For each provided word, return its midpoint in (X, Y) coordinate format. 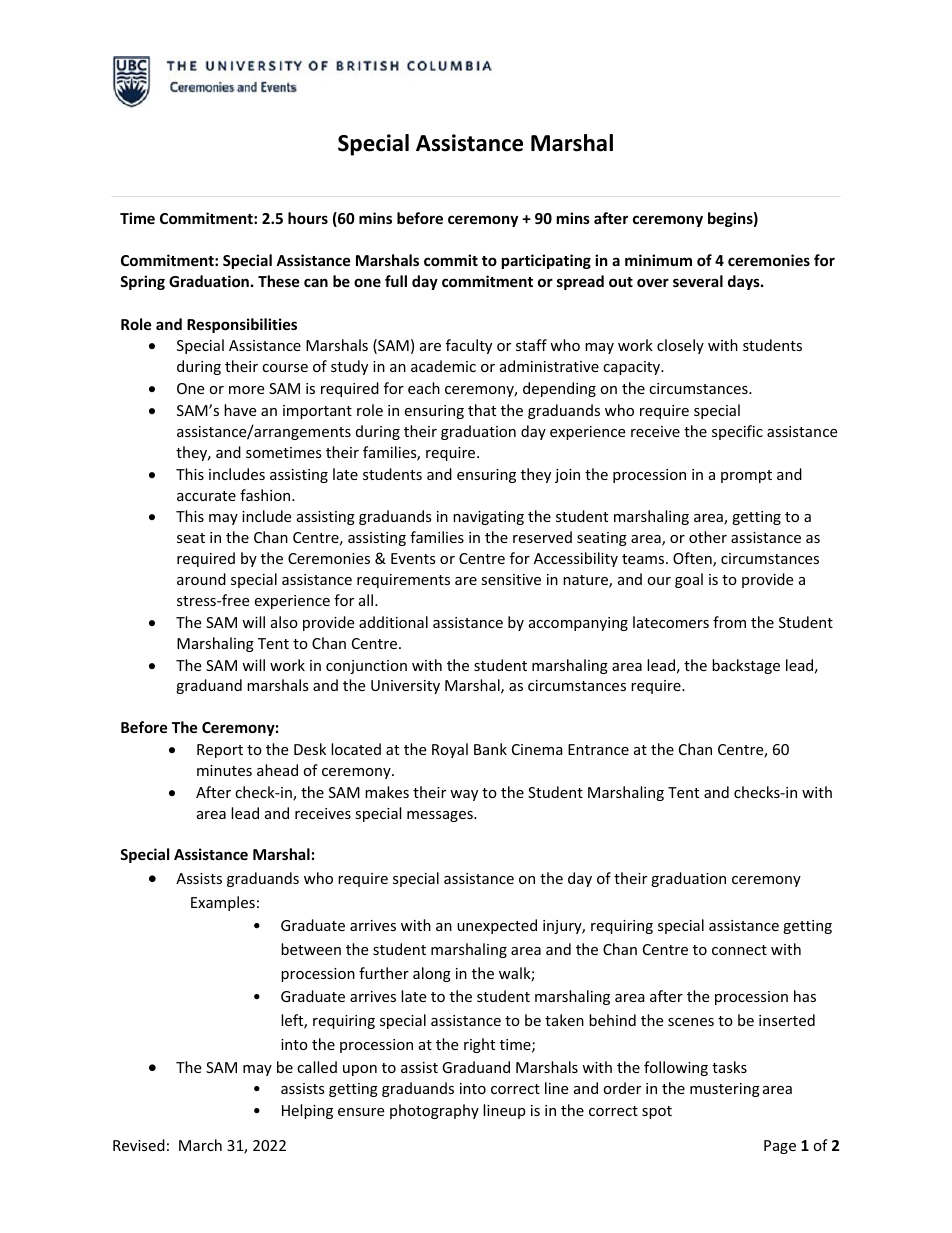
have (240, 410)
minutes (224, 770)
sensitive (511, 579)
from (729, 622)
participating (546, 261)
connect (739, 950)
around (201, 579)
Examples (223, 903)
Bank (490, 749)
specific (737, 432)
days (745, 282)
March (200, 1145)
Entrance (598, 749)
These (279, 281)
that (482, 410)
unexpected (497, 926)
